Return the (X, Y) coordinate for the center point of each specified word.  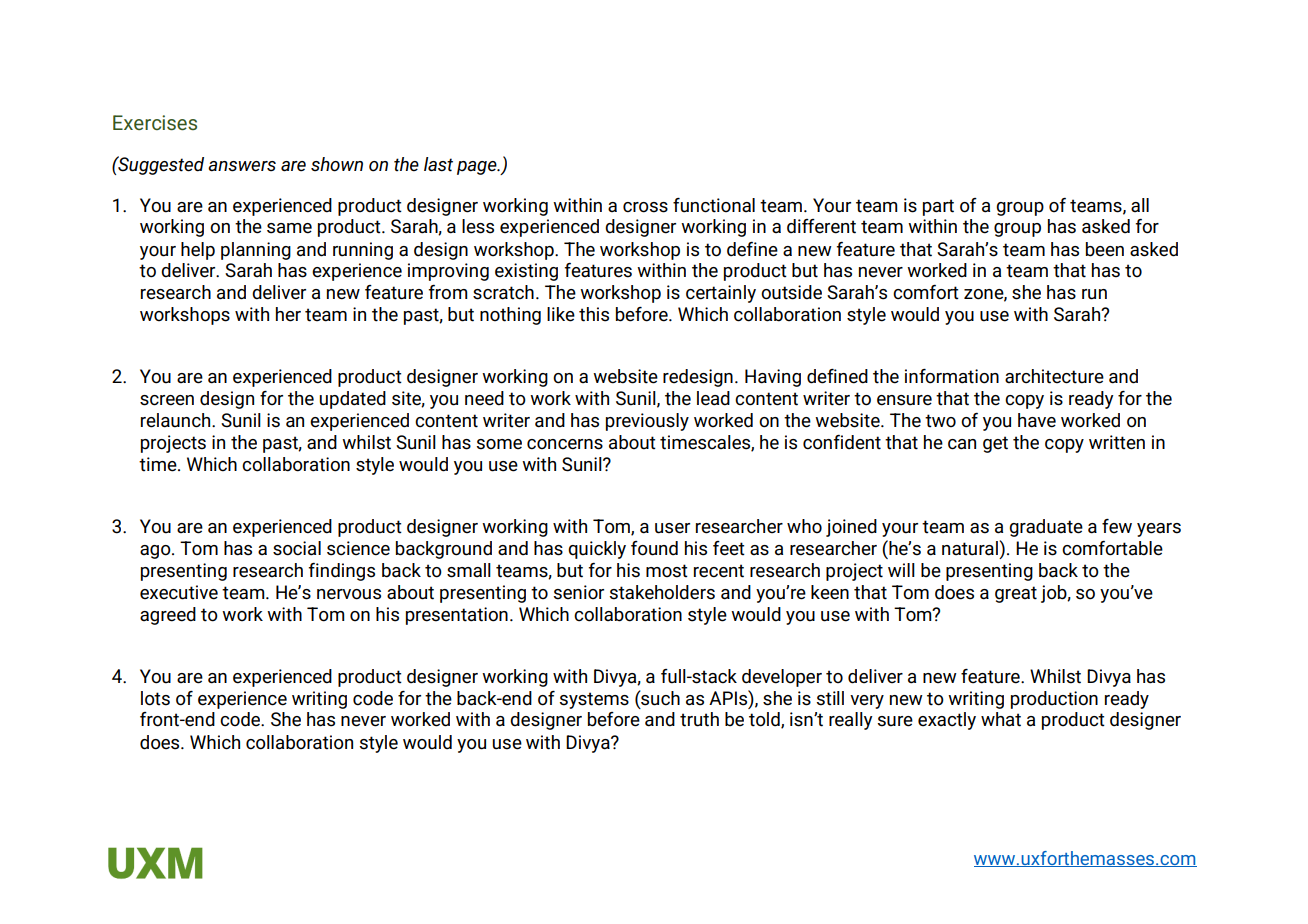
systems (594, 700)
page (478, 168)
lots (155, 698)
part (938, 207)
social (297, 548)
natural (970, 548)
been (1105, 249)
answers (242, 166)
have (1037, 420)
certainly (721, 294)
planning (256, 251)
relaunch (177, 420)
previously (647, 422)
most (667, 571)
